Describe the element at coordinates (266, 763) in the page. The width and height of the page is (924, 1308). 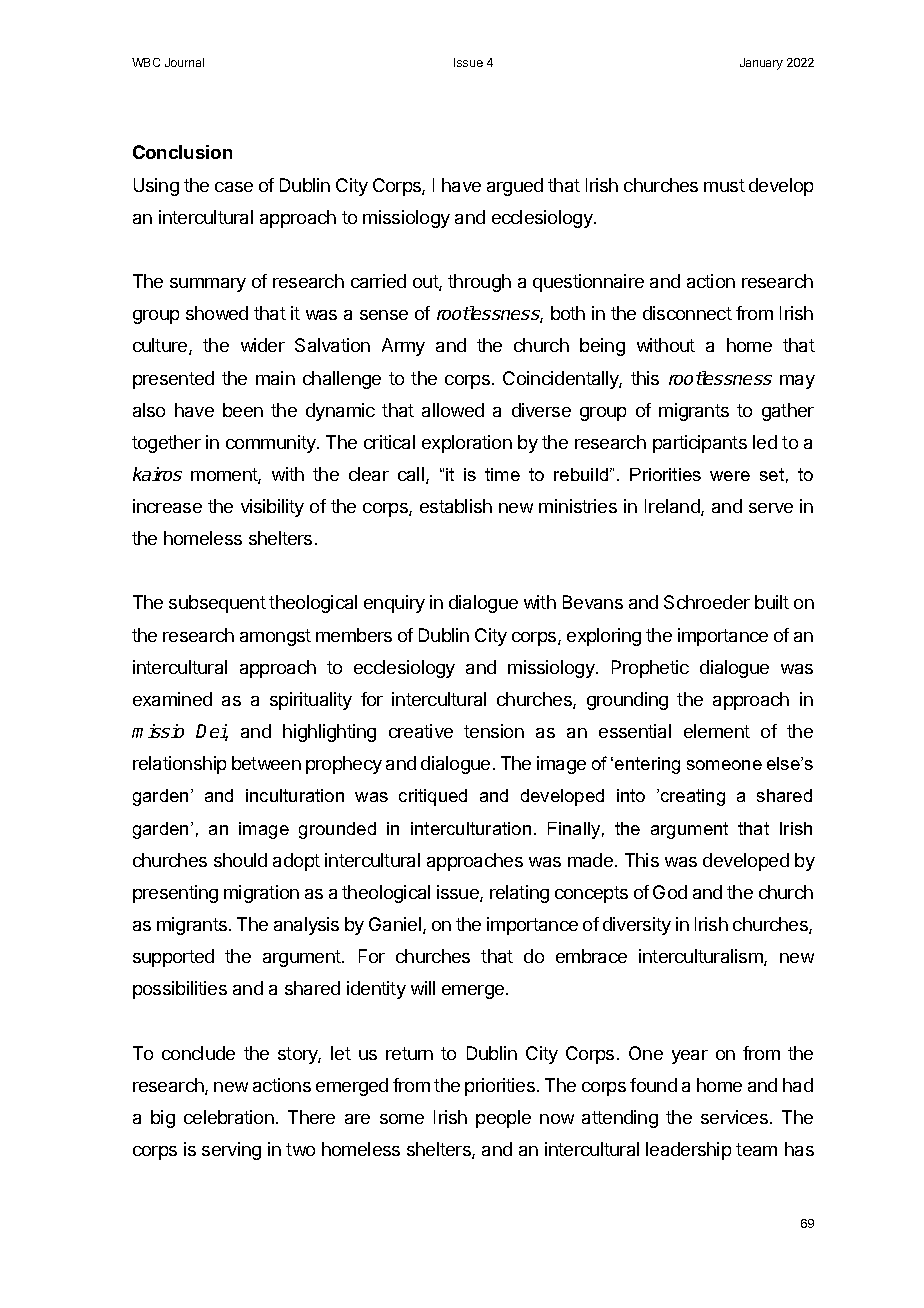
I see `between` at that location.
